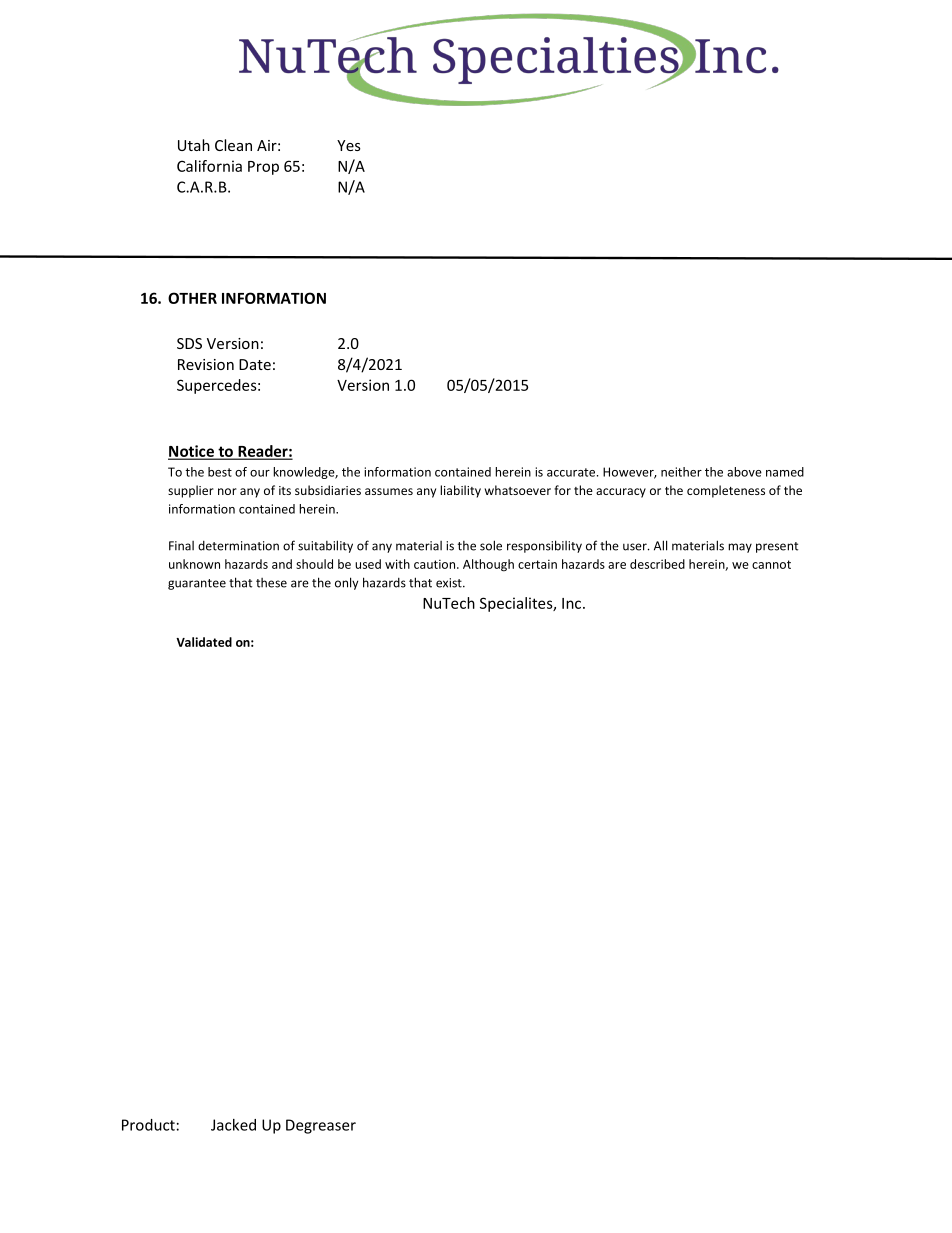 The height and width of the screenshot is (1233, 952). Describe the element at coordinates (657, 564) in the screenshot. I see `described` at that location.
